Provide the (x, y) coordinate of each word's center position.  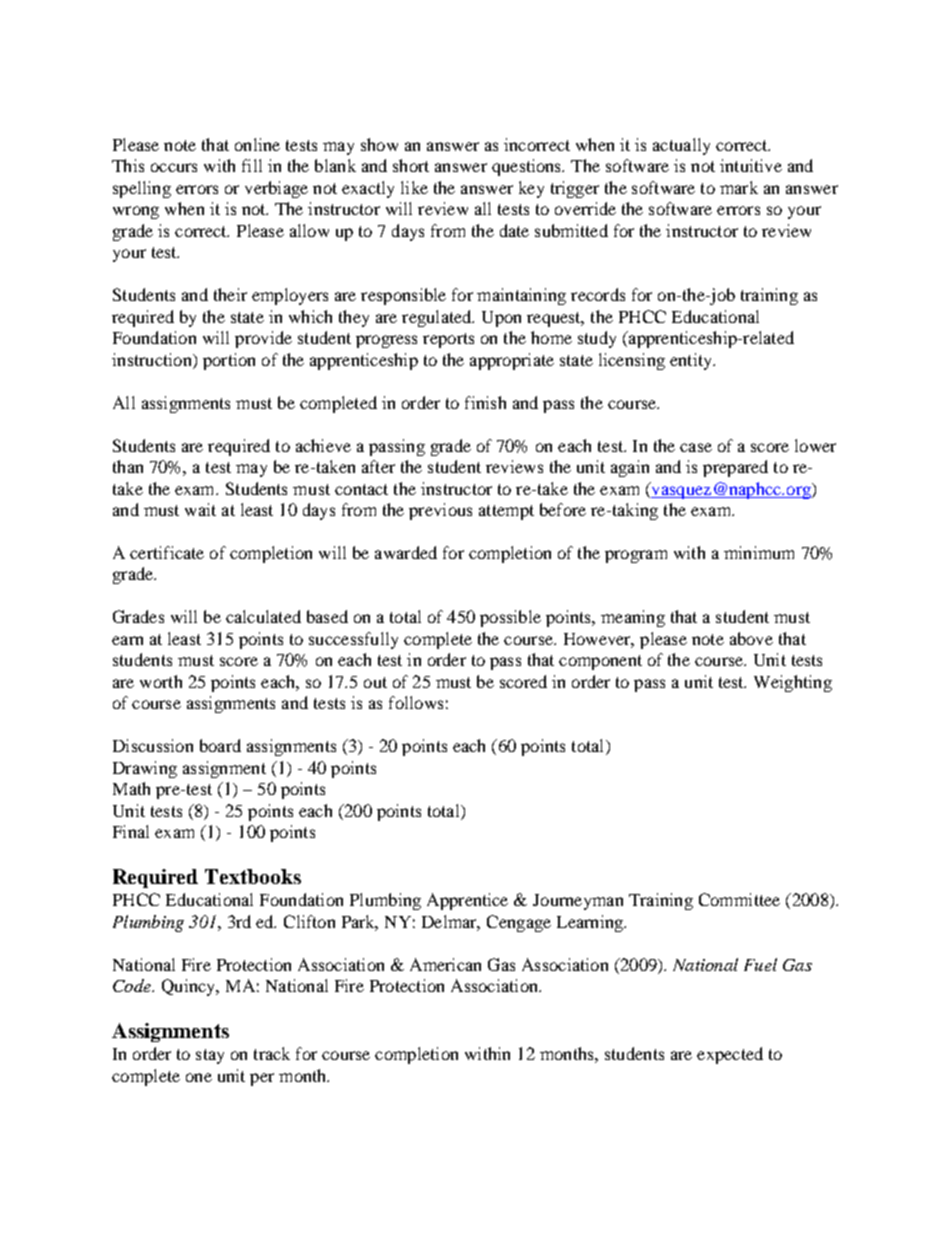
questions (528, 167)
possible (510, 618)
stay (210, 1056)
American (445, 964)
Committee (739, 899)
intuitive (751, 165)
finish (485, 402)
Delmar (451, 922)
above (751, 638)
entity (692, 361)
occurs (174, 167)
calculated (263, 616)
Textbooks (253, 876)
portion (229, 361)
